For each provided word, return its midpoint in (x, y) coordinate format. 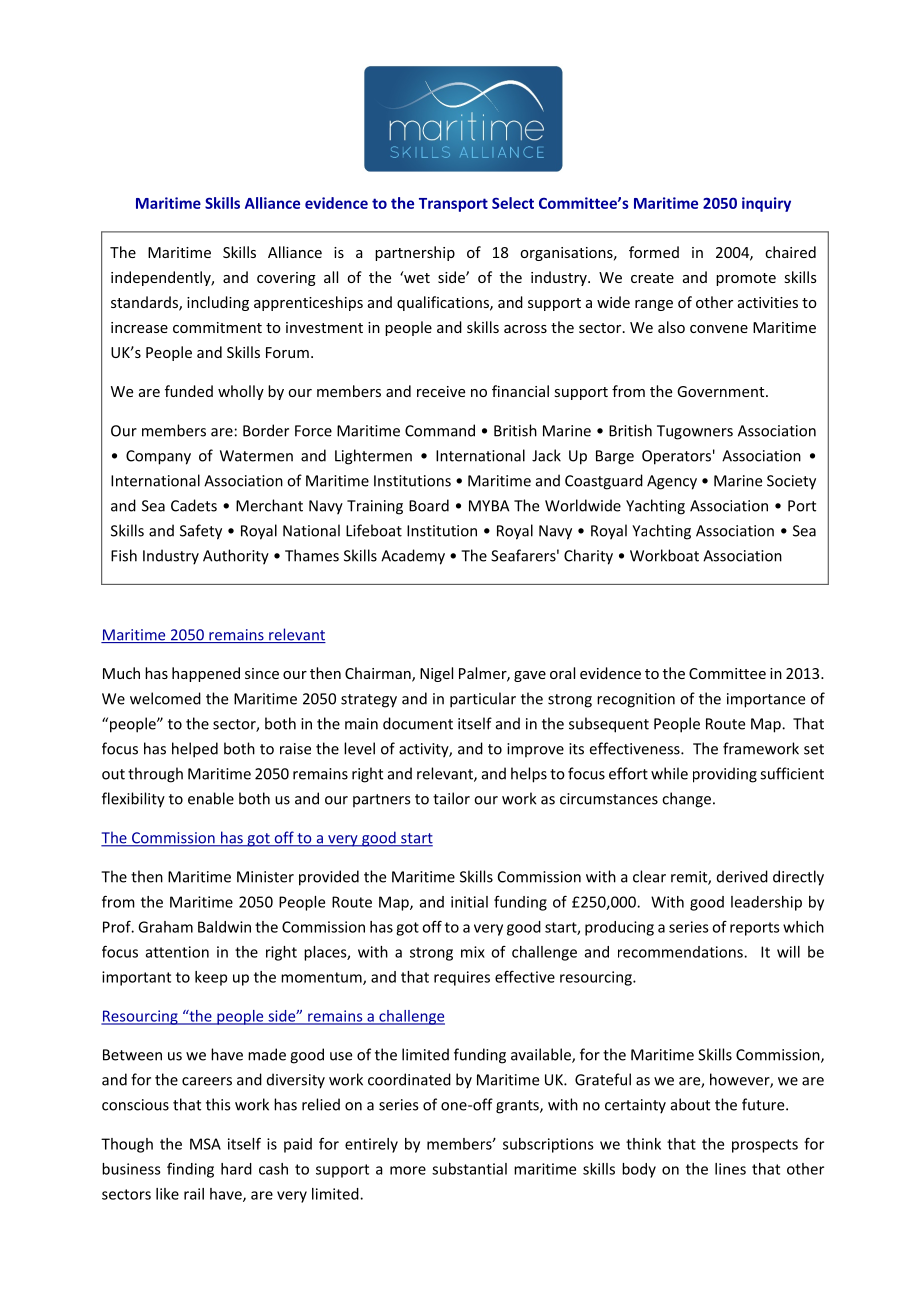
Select (513, 203)
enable (211, 798)
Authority (236, 557)
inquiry (766, 204)
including (218, 303)
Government (722, 391)
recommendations (681, 952)
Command (440, 430)
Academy (413, 557)
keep (211, 978)
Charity (588, 557)
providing (725, 775)
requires (462, 978)
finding (190, 1170)
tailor (451, 798)
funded (189, 391)
